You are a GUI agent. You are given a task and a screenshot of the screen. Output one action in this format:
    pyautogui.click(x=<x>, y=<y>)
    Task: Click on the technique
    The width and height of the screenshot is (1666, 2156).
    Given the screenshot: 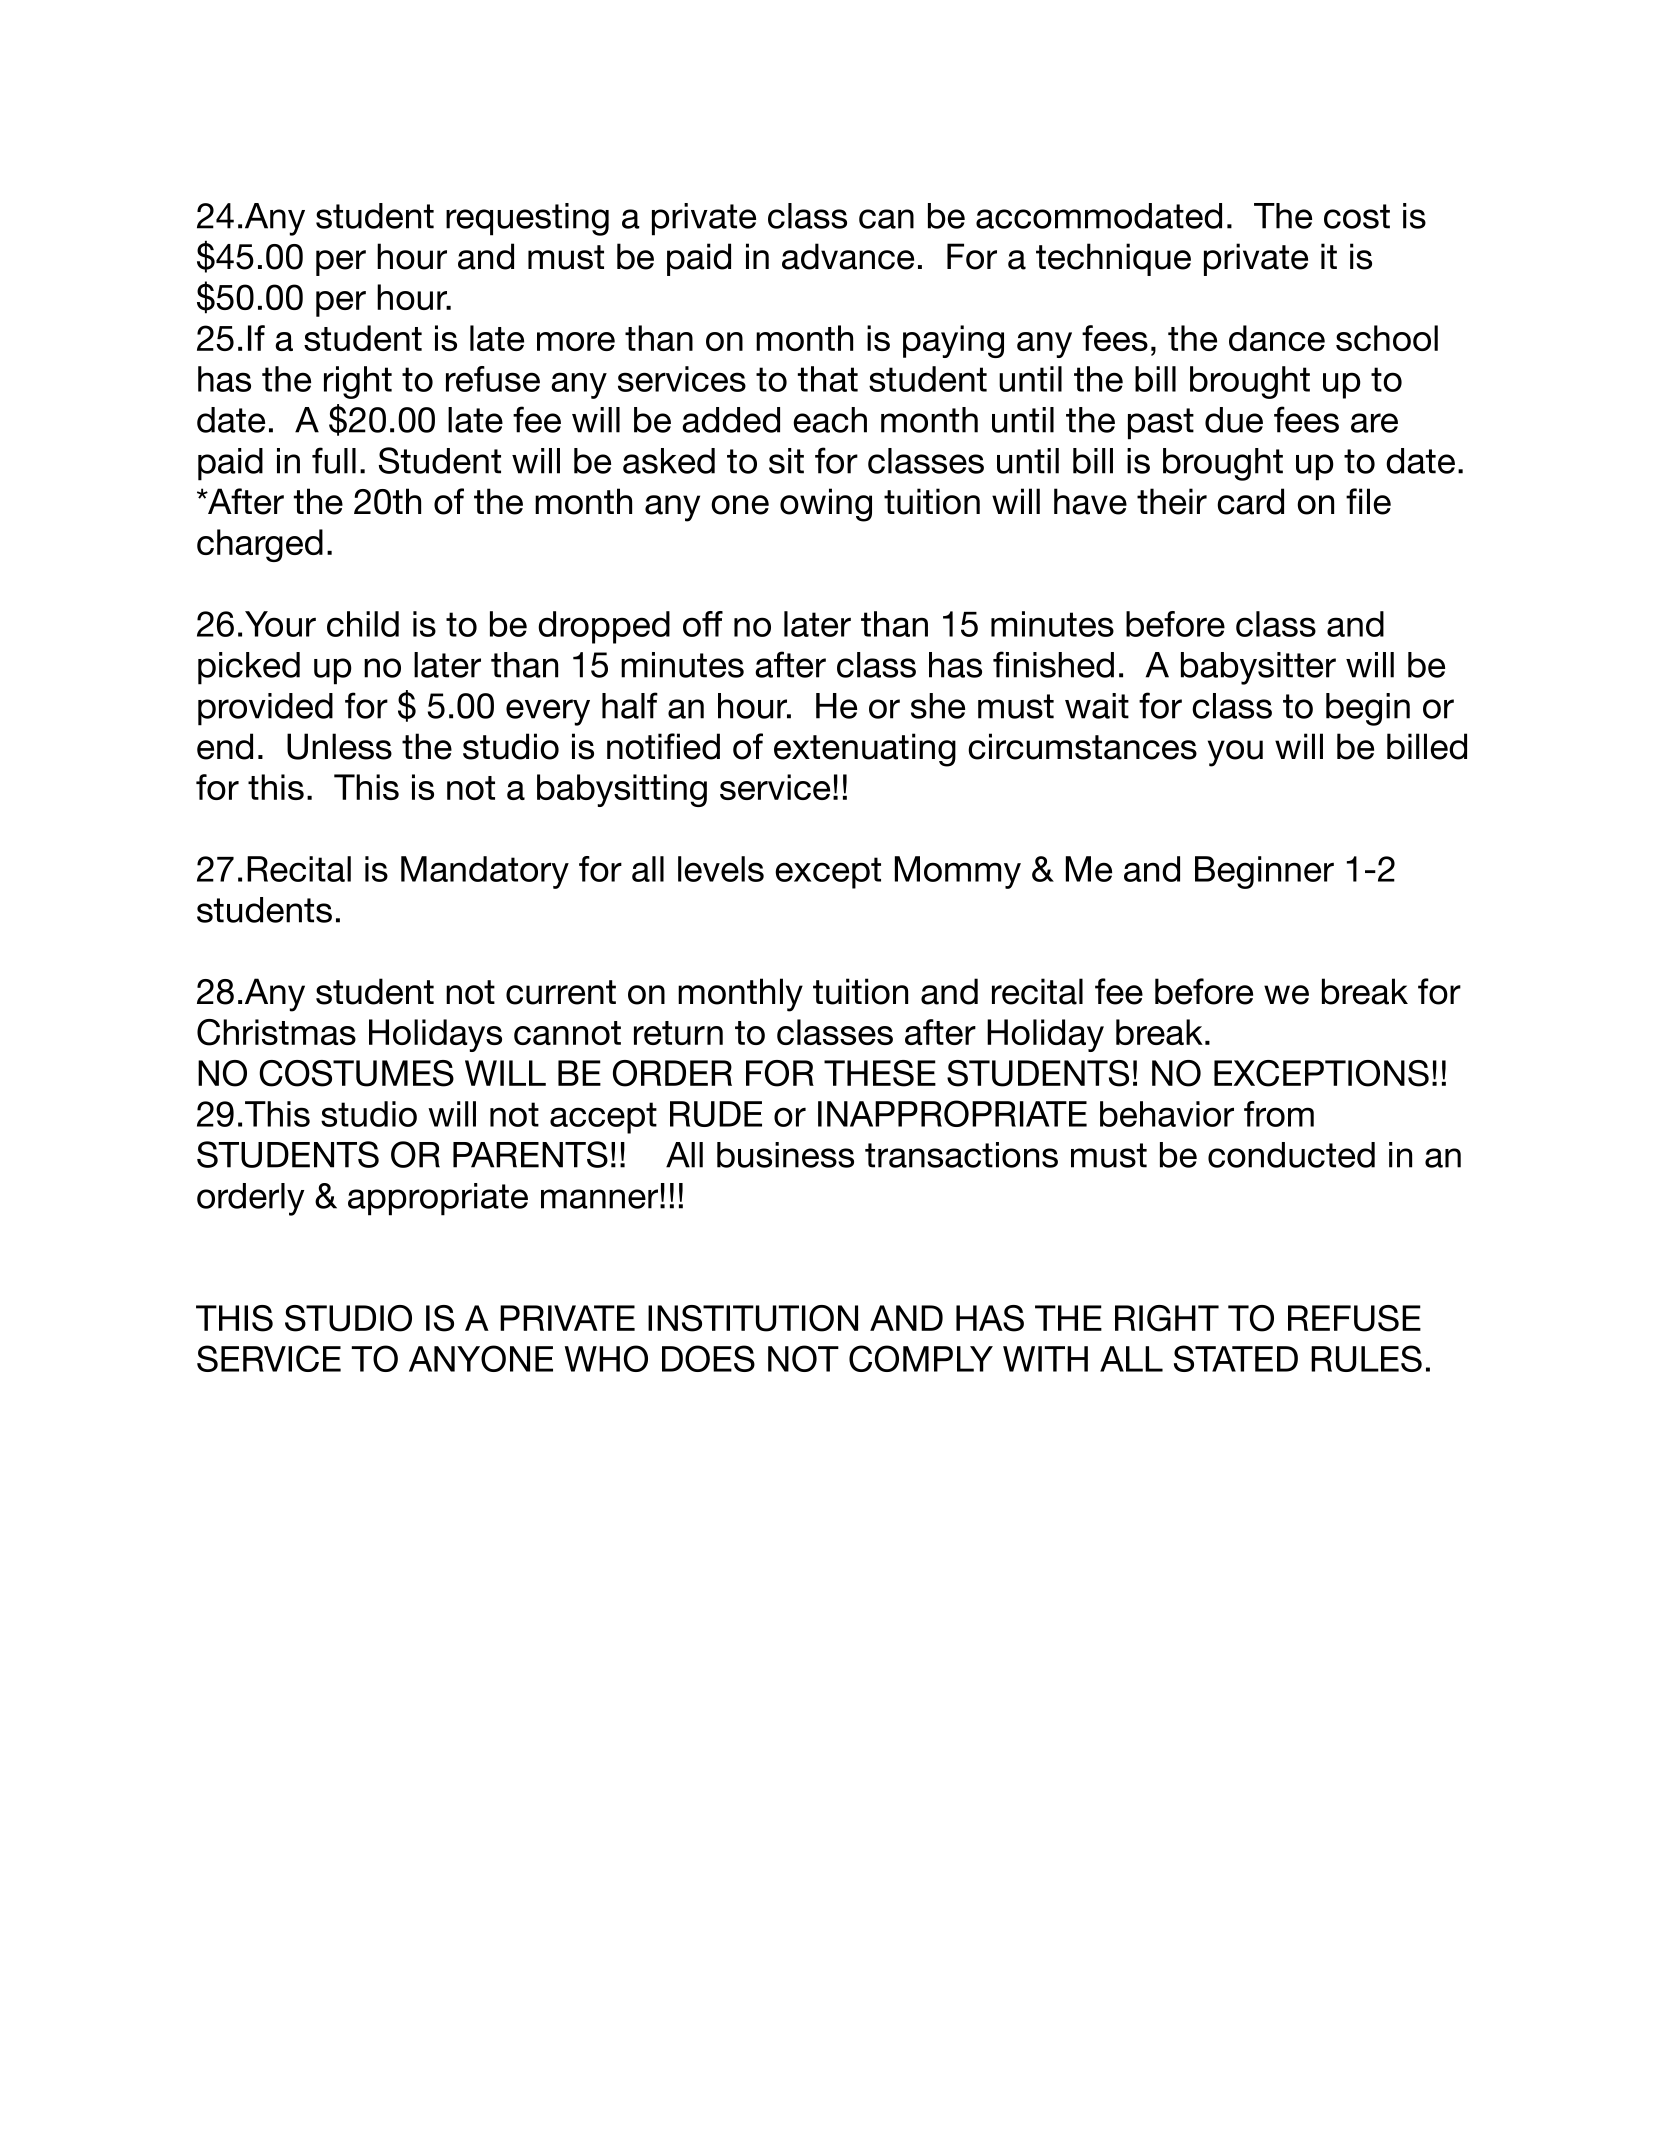 What is the action you would take?
    pyautogui.click(x=1113, y=259)
